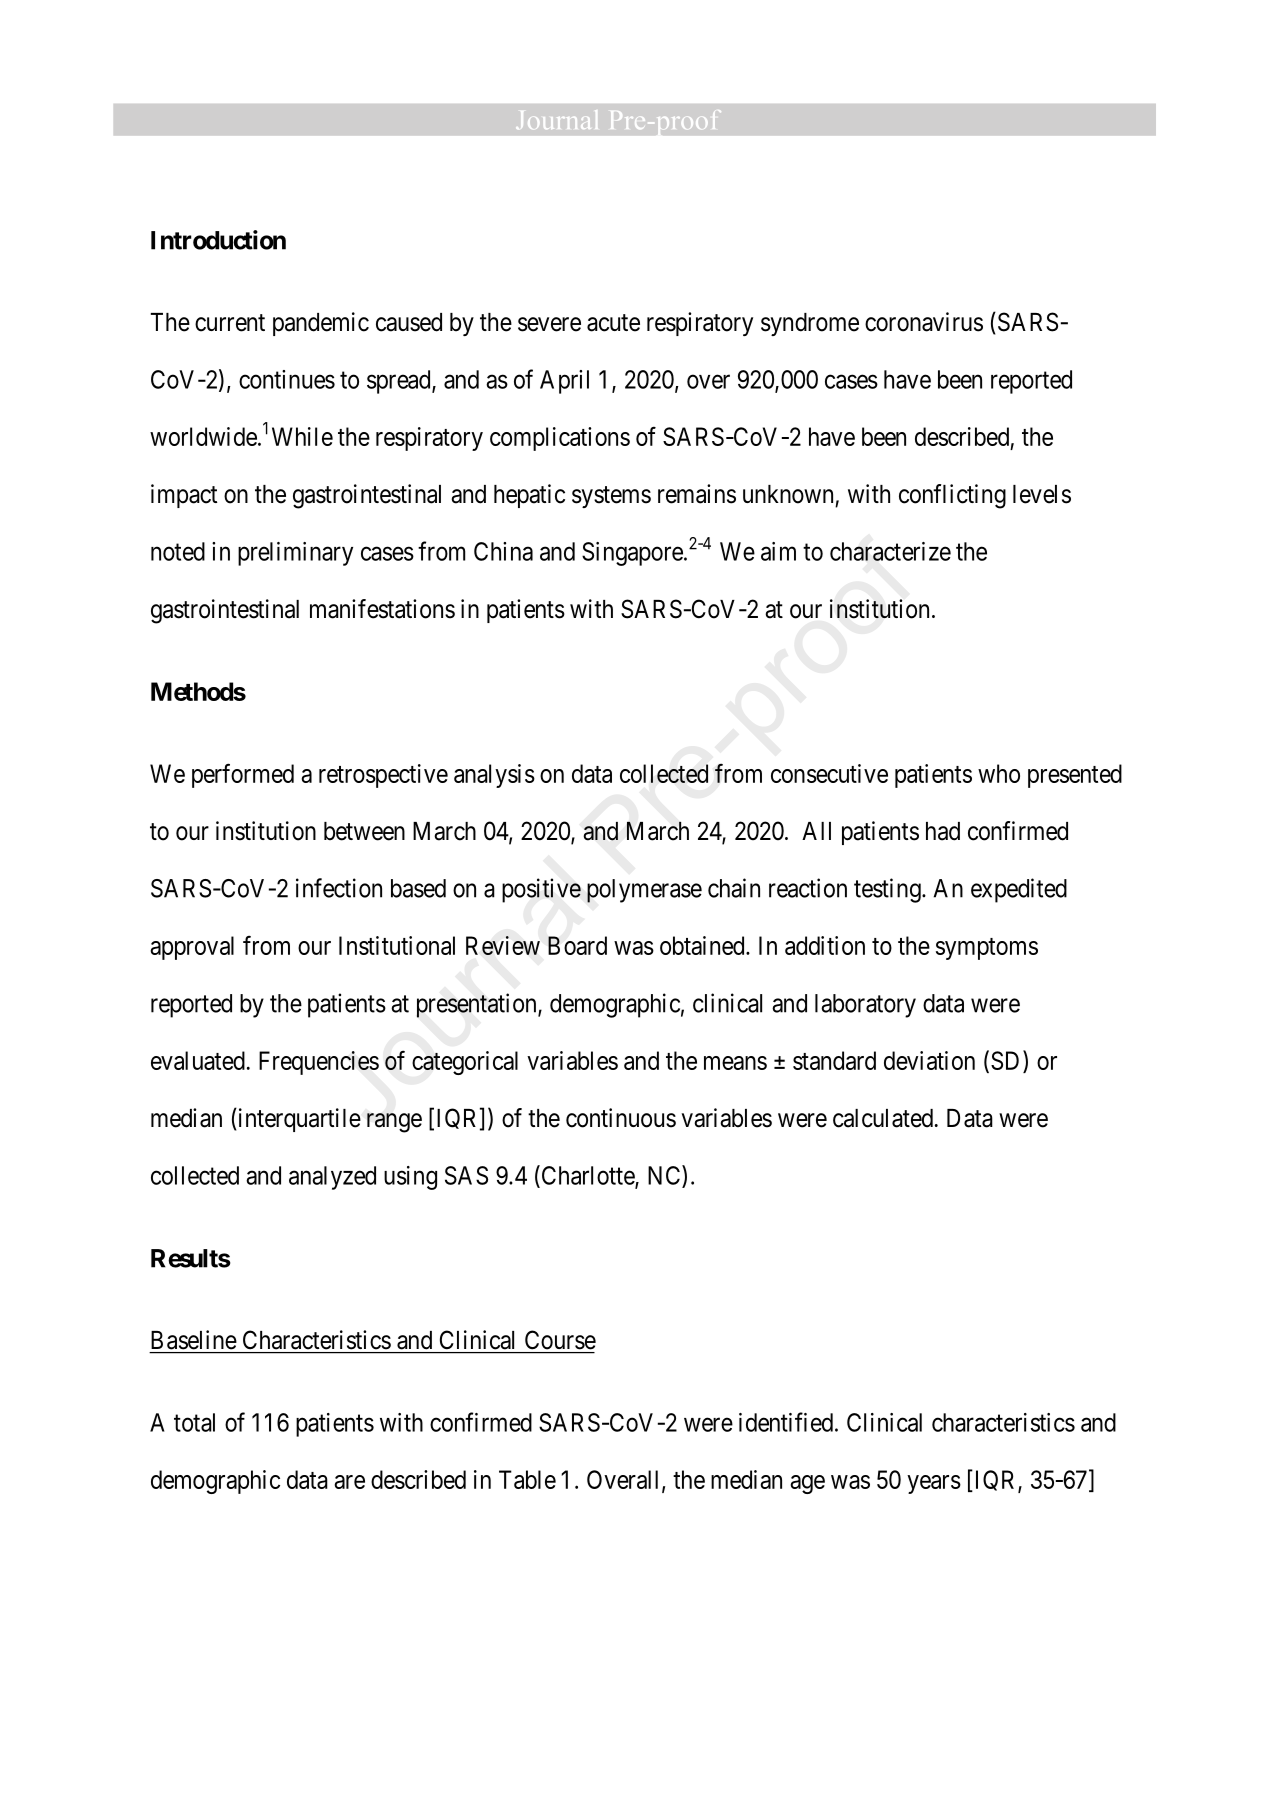 This screenshot has height=1799, width=1271. Describe the element at coordinates (339, 888) in the screenshot. I see `infection` at that location.
